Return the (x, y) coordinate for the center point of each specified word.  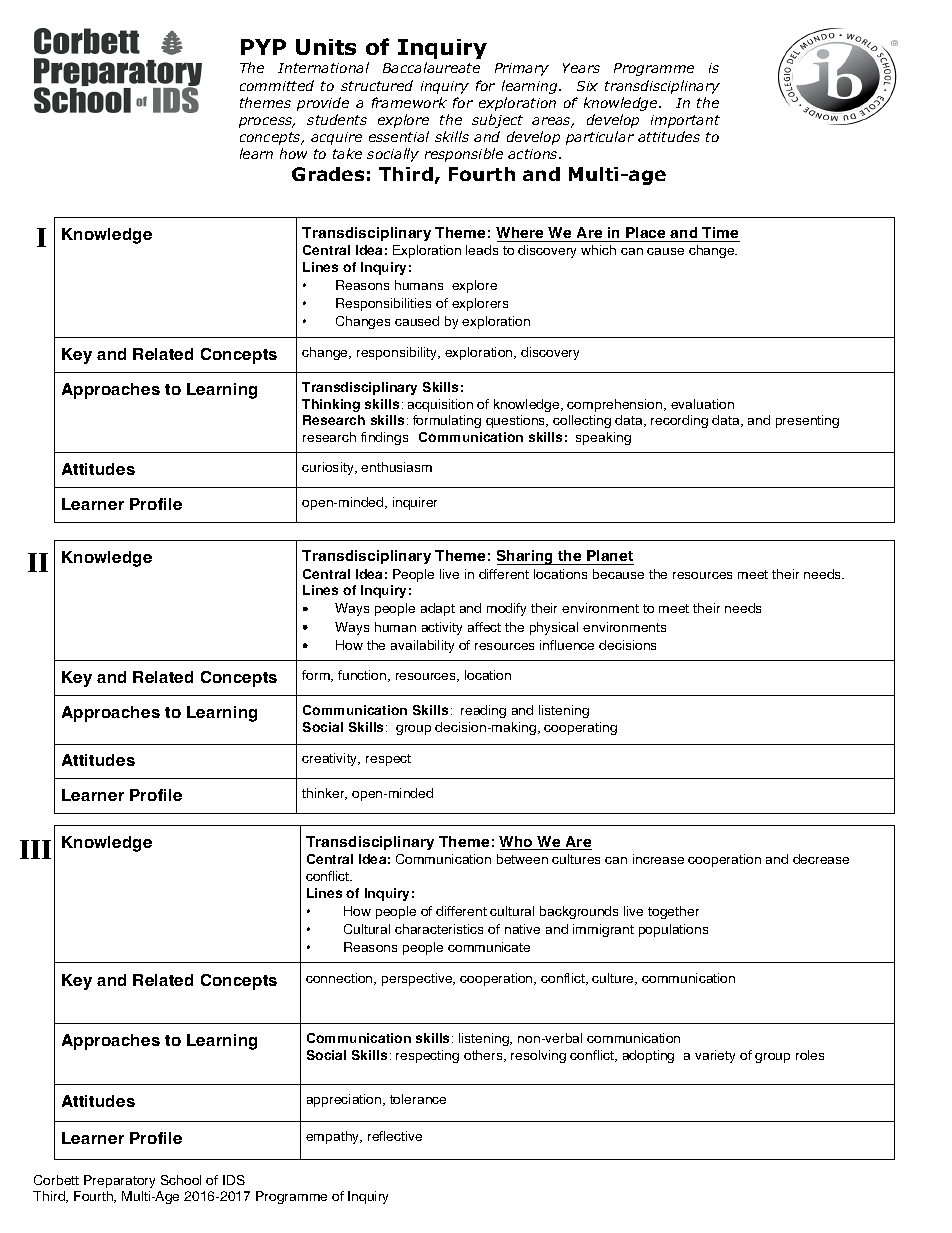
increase (658, 859)
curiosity (329, 468)
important (685, 121)
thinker (324, 794)
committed (277, 85)
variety (715, 1056)
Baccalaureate (431, 67)
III (35, 849)
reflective (395, 1136)
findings (384, 438)
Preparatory (119, 1181)
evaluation (702, 404)
